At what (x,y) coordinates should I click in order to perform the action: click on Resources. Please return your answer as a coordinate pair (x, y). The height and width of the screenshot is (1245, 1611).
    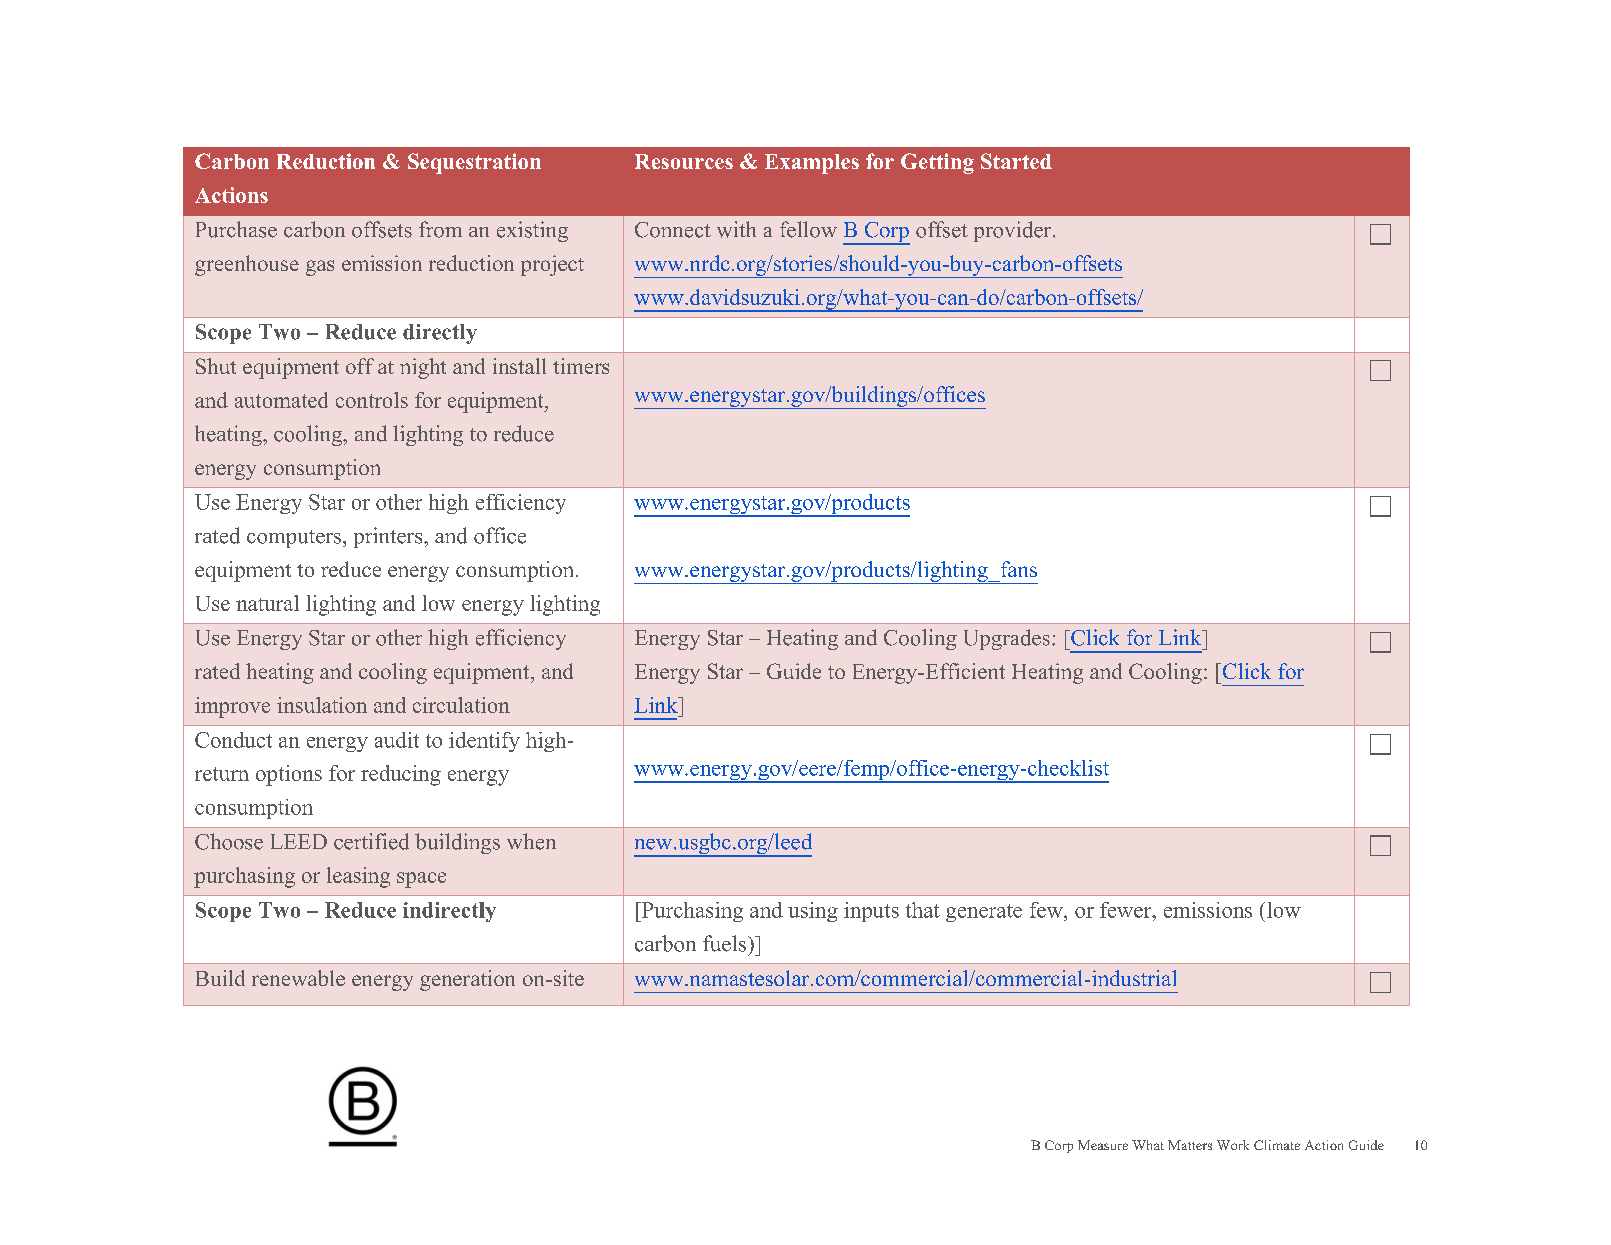
    Looking at the image, I should click on (684, 161).
